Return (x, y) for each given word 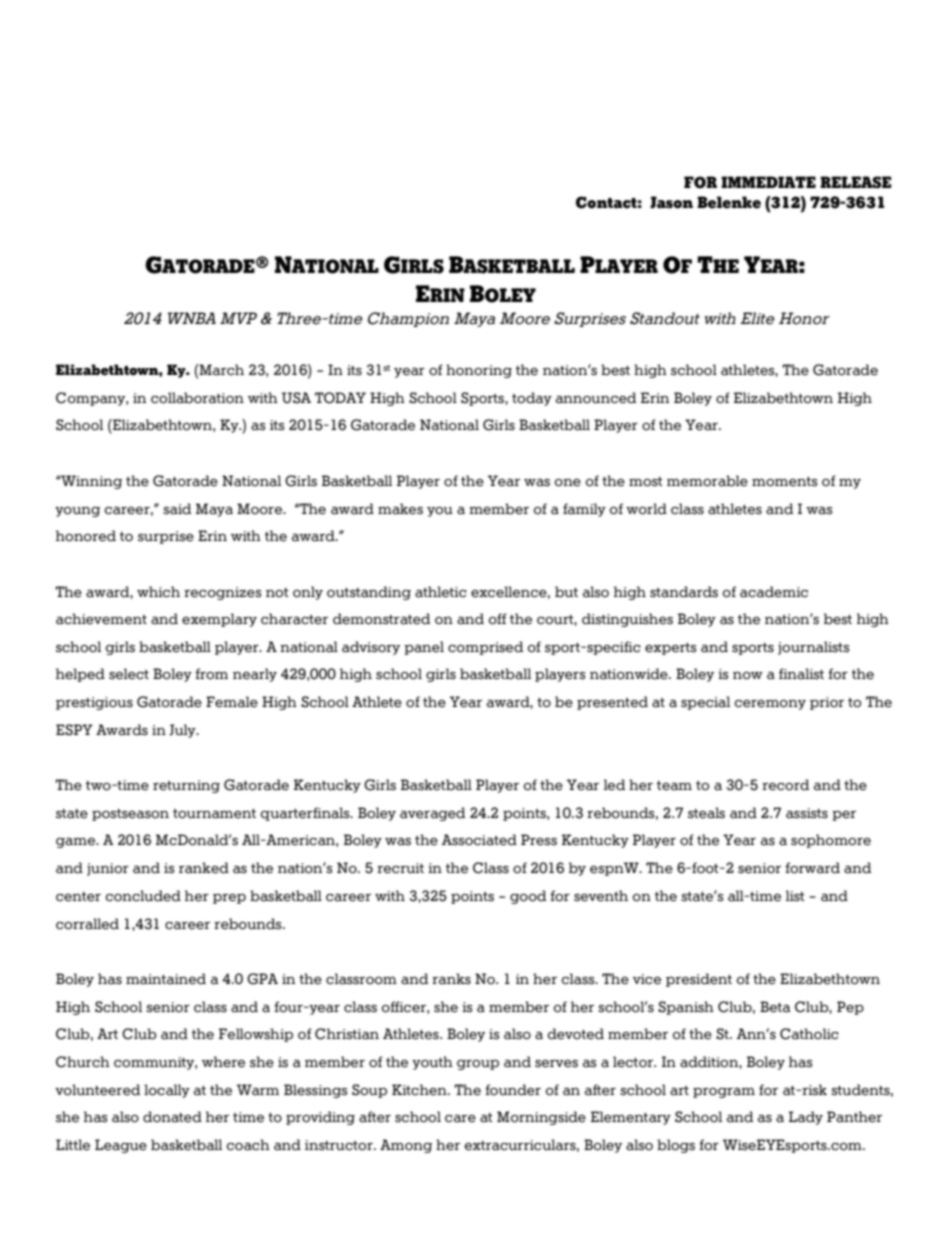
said (177, 509)
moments (784, 482)
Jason (671, 202)
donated (172, 1117)
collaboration (197, 398)
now (748, 676)
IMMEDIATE (768, 182)
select (129, 674)
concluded (143, 896)
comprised (485, 648)
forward (812, 868)
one (568, 483)
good (528, 897)
